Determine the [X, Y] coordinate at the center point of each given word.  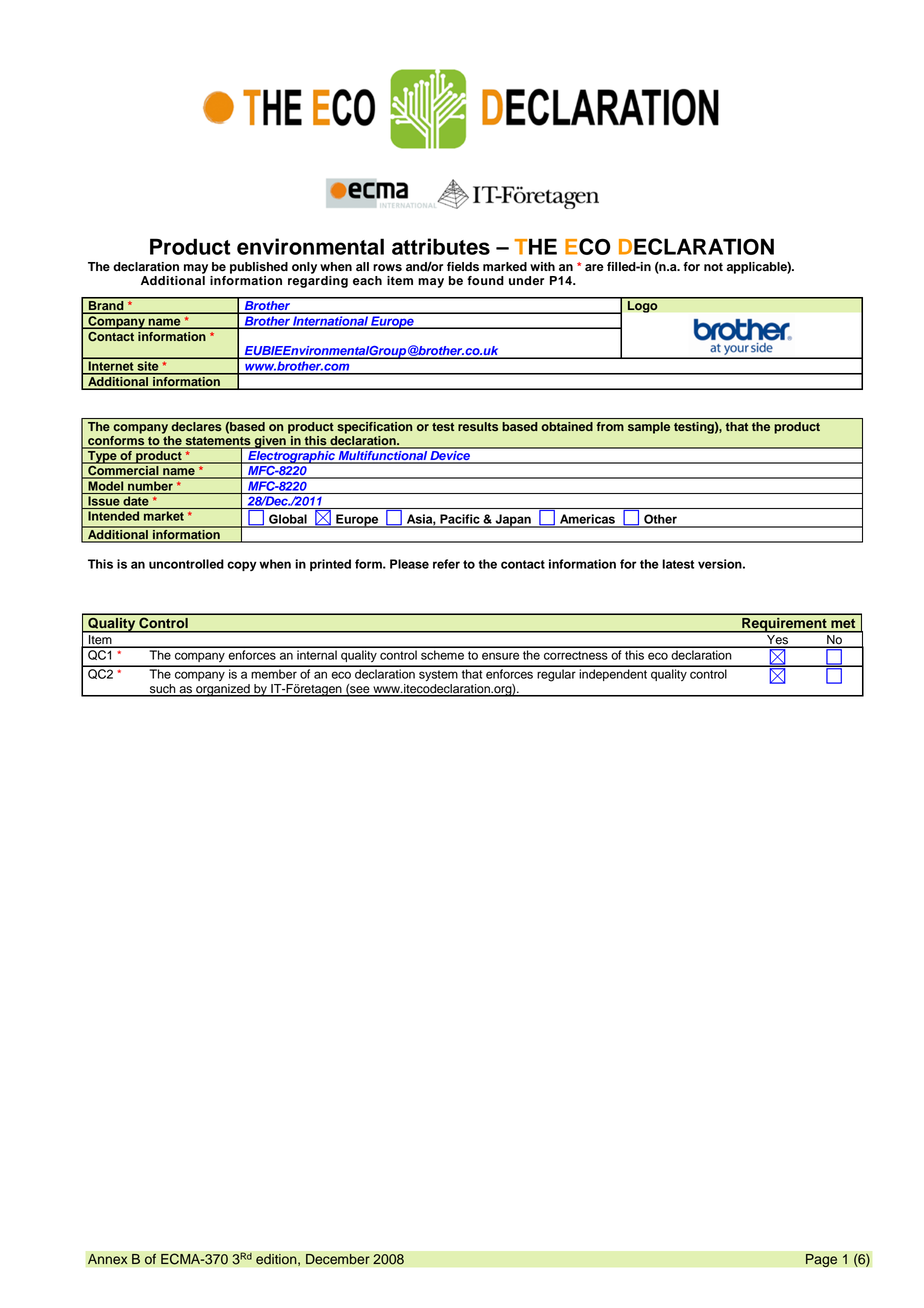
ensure [500, 656]
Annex [108, 1259]
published [259, 268]
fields [463, 267]
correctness [576, 655]
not [713, 267]
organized [223, 690]
